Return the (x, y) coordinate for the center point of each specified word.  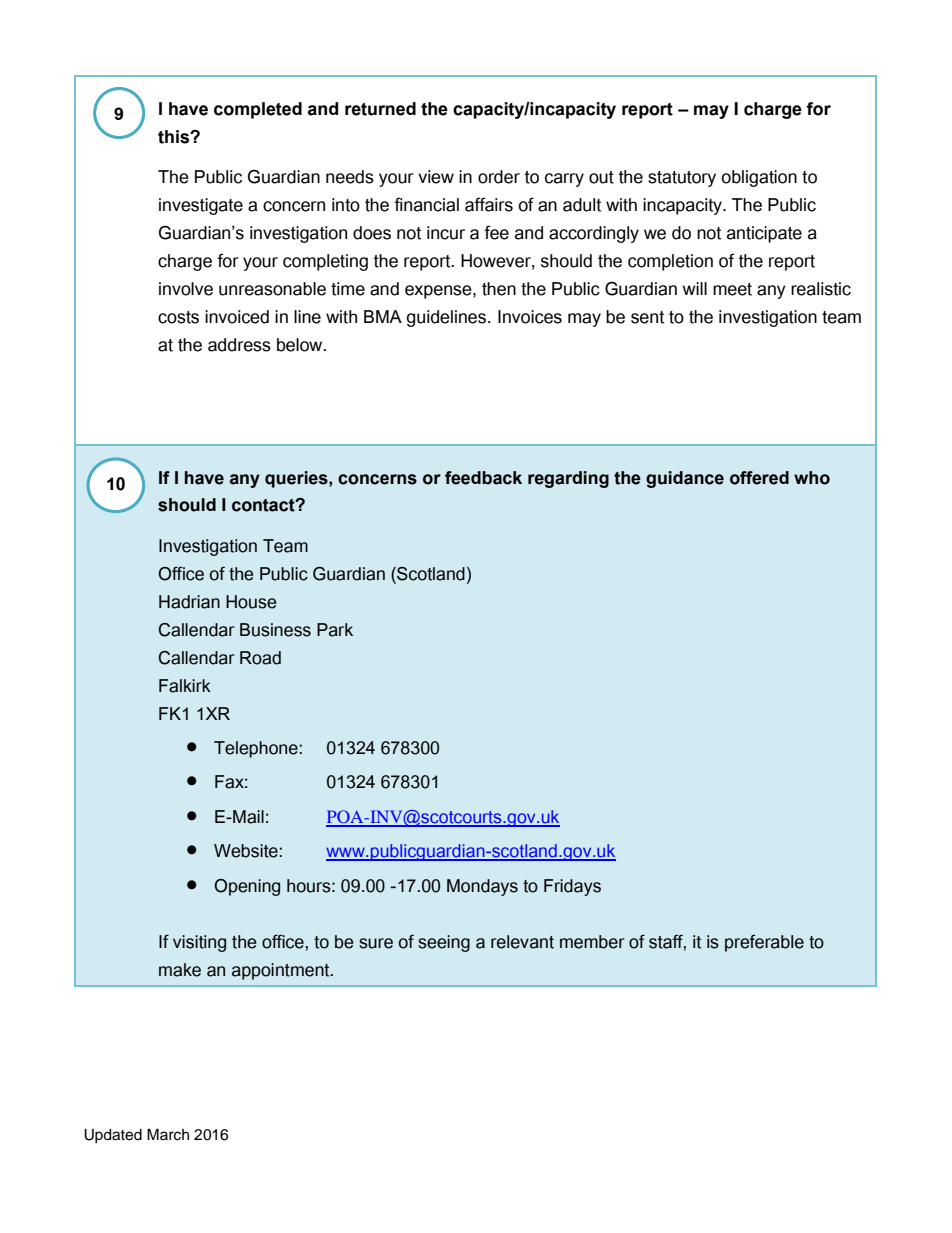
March (168, 1135)
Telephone (256, 749)
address (239, 345)
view (436, 177)
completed (258, 110)
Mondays (482, 887)
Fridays (572, 887)
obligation (759, 178)
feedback (483, 478)
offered (759, 478)
